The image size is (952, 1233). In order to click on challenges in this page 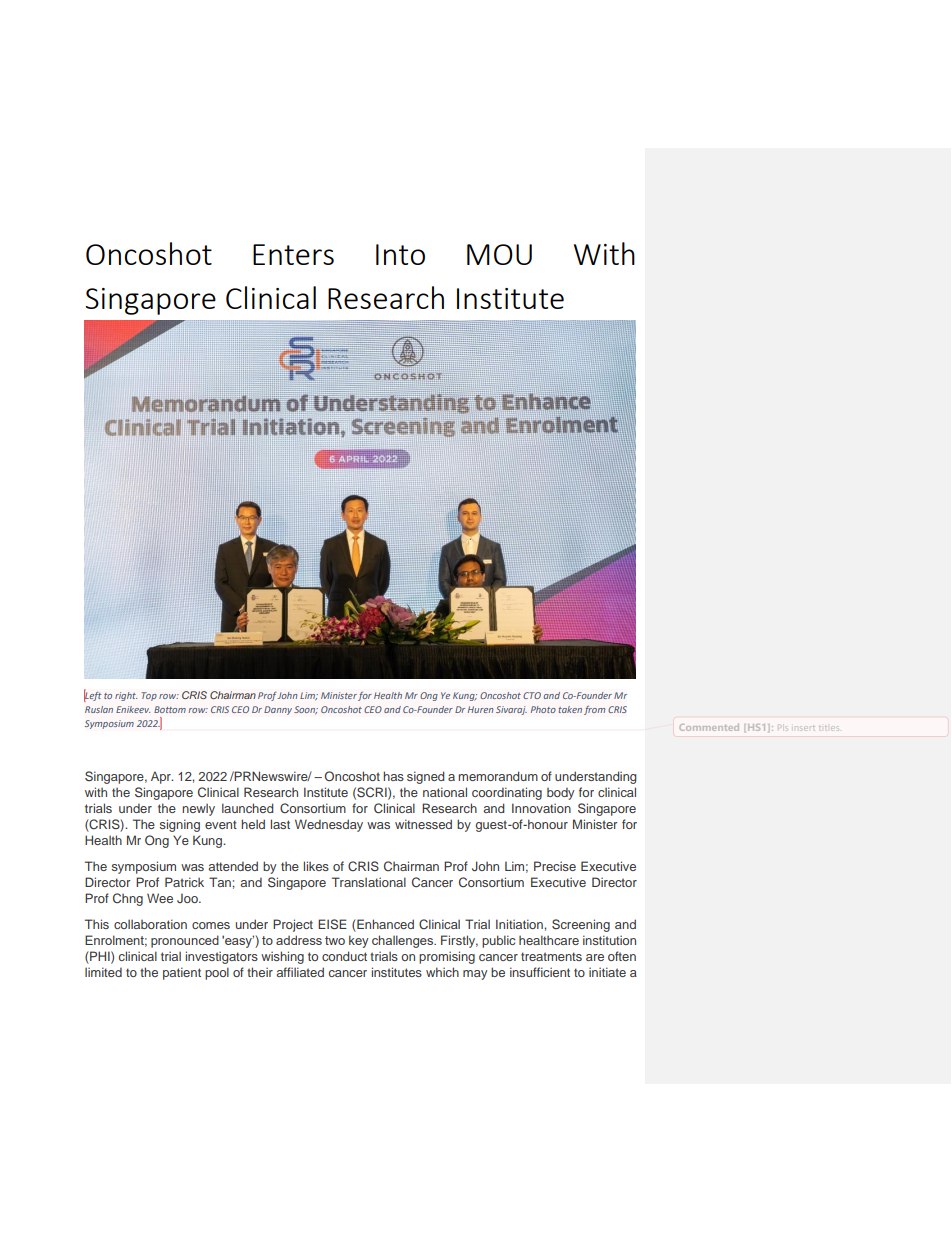, I will do `click(404, 941)`.
